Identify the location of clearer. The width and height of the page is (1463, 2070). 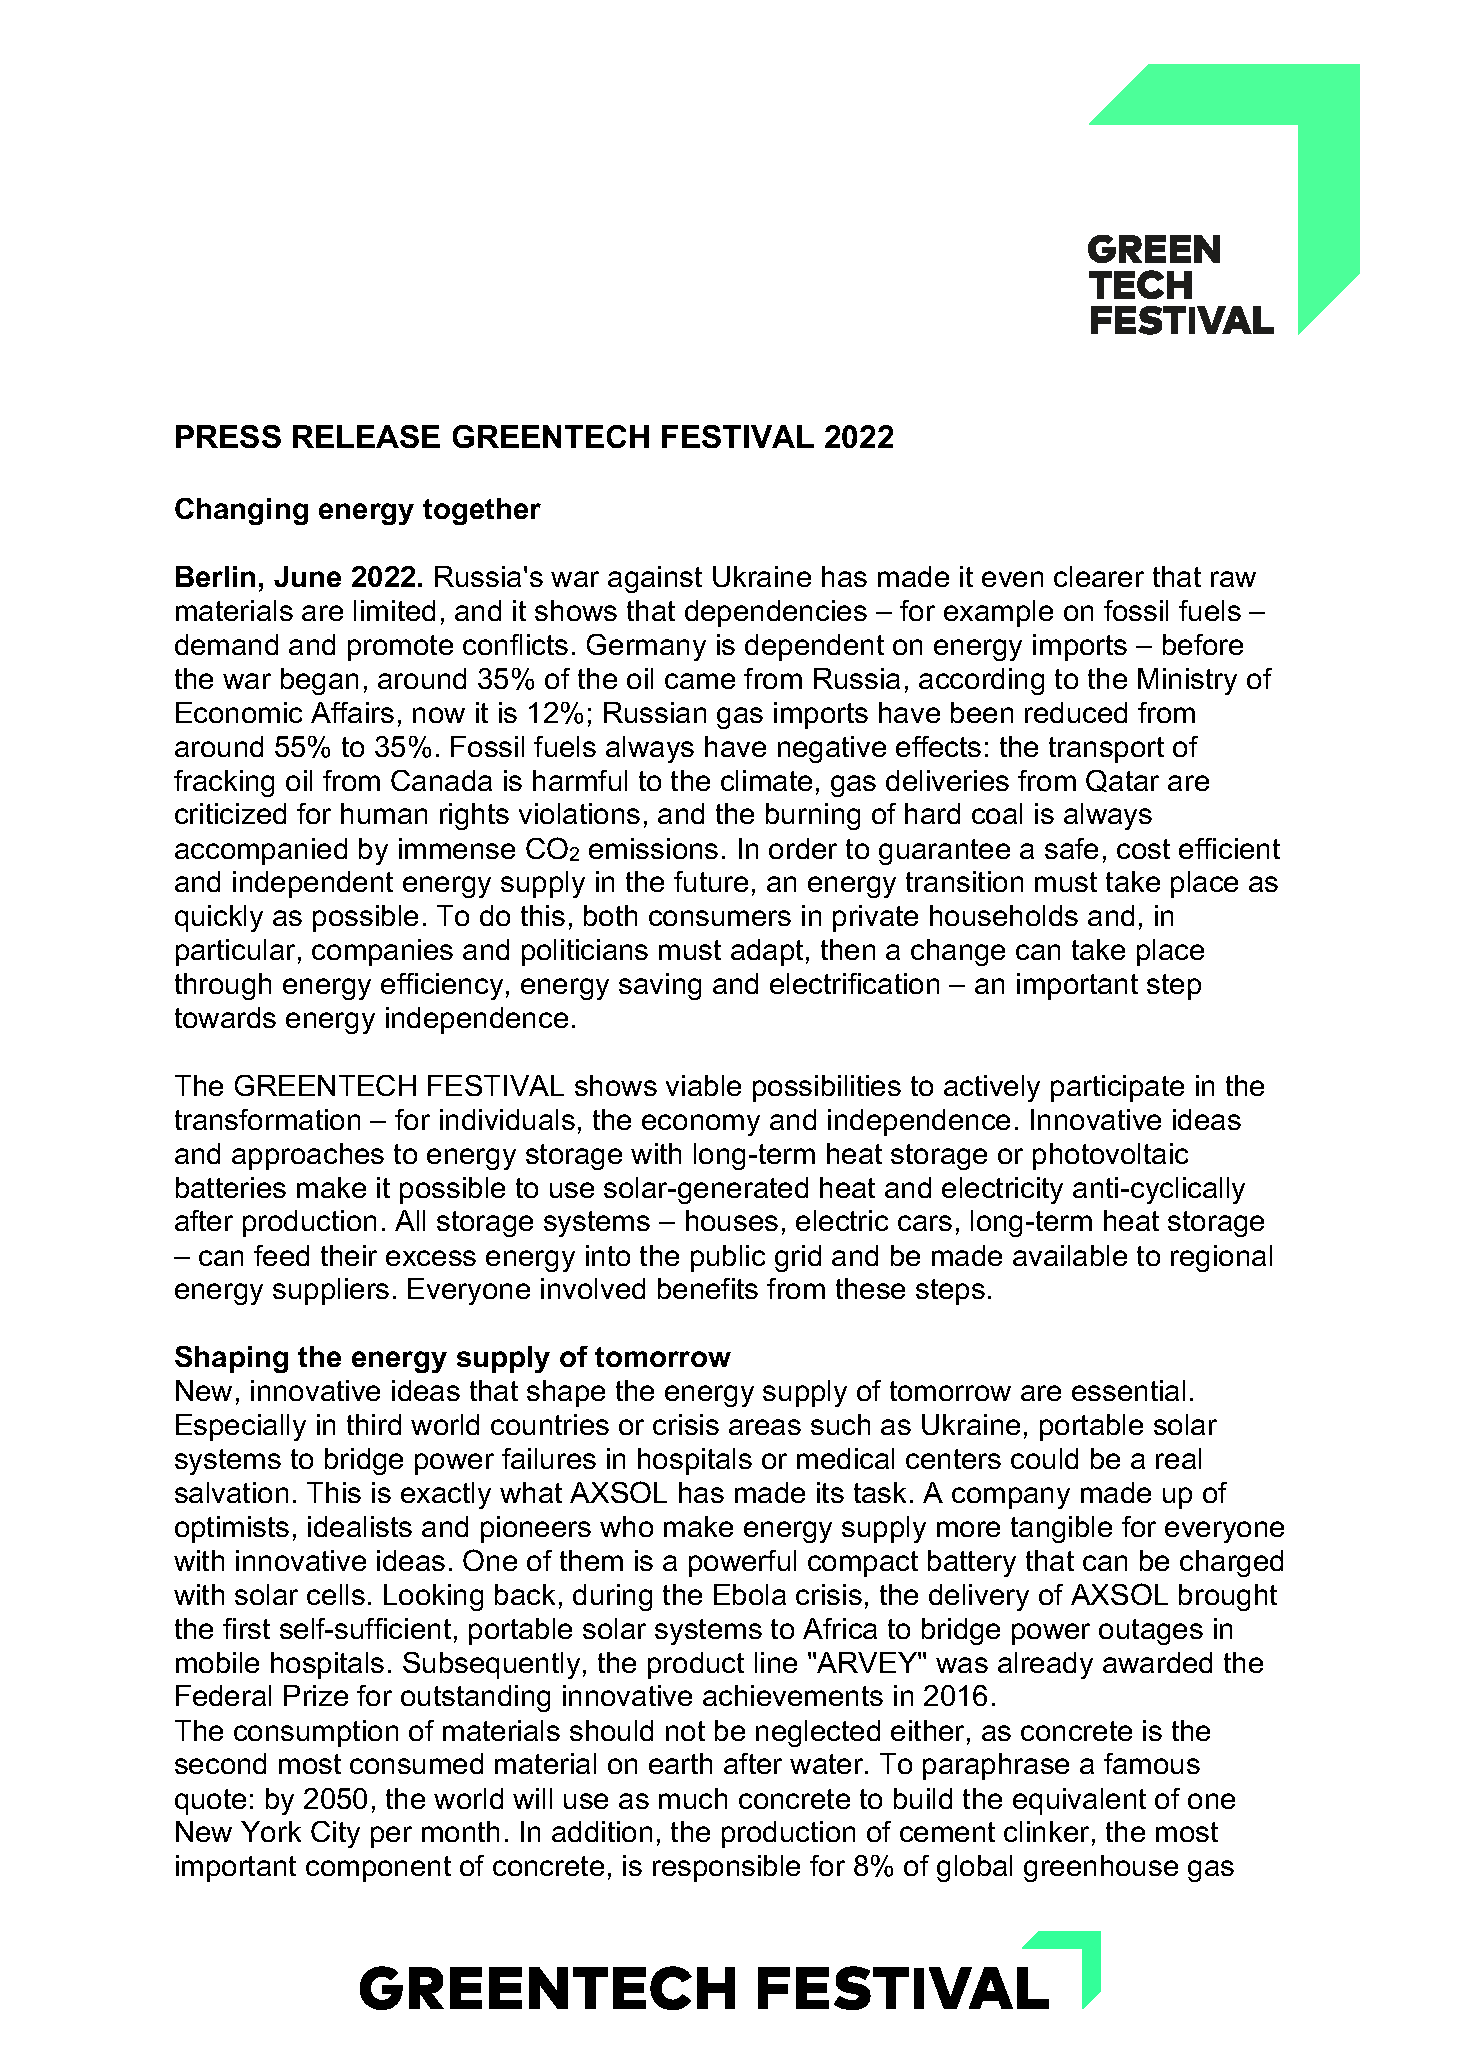
(1099, 576).
